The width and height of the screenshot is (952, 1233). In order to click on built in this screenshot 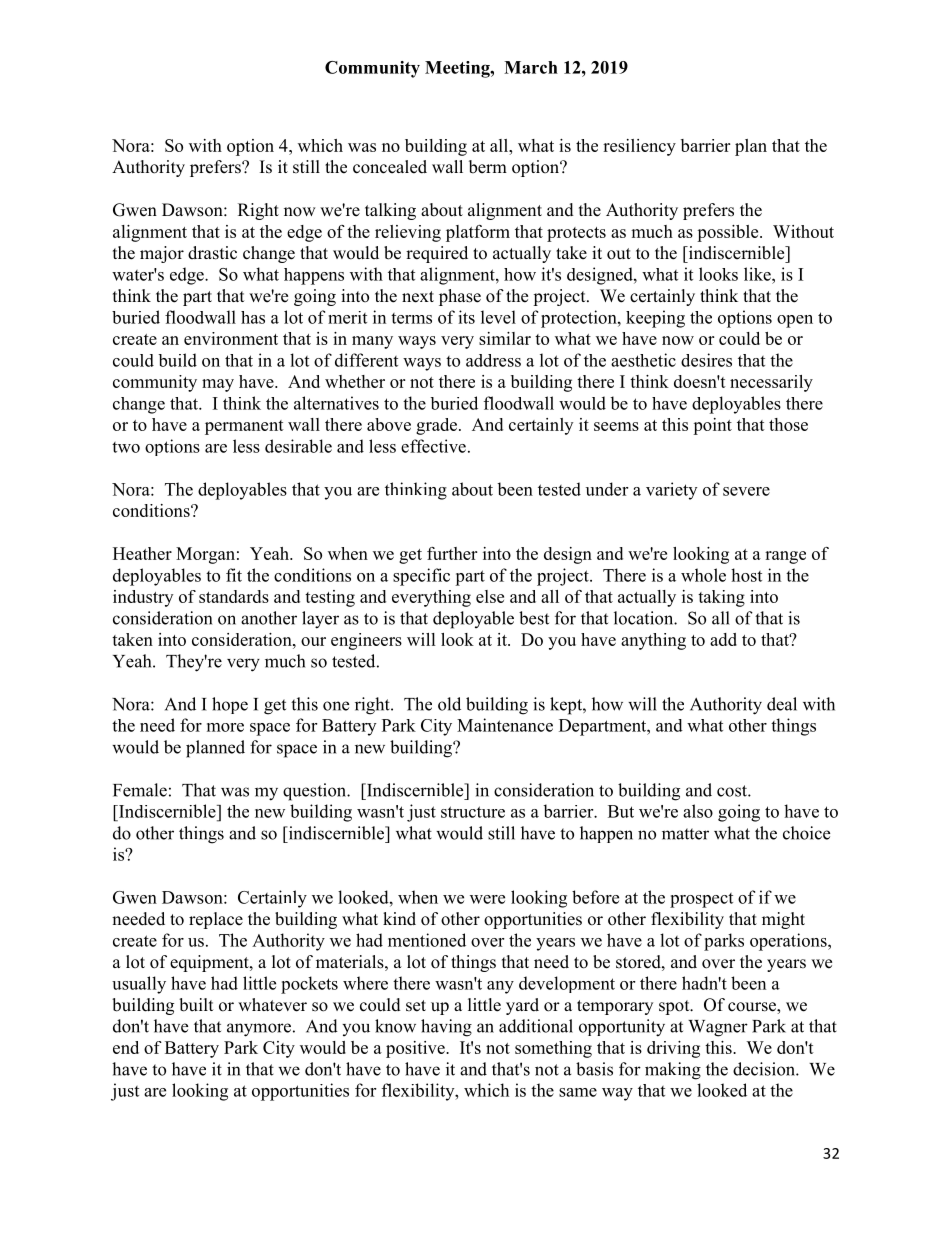, I will do `click(196, 1005)`.
